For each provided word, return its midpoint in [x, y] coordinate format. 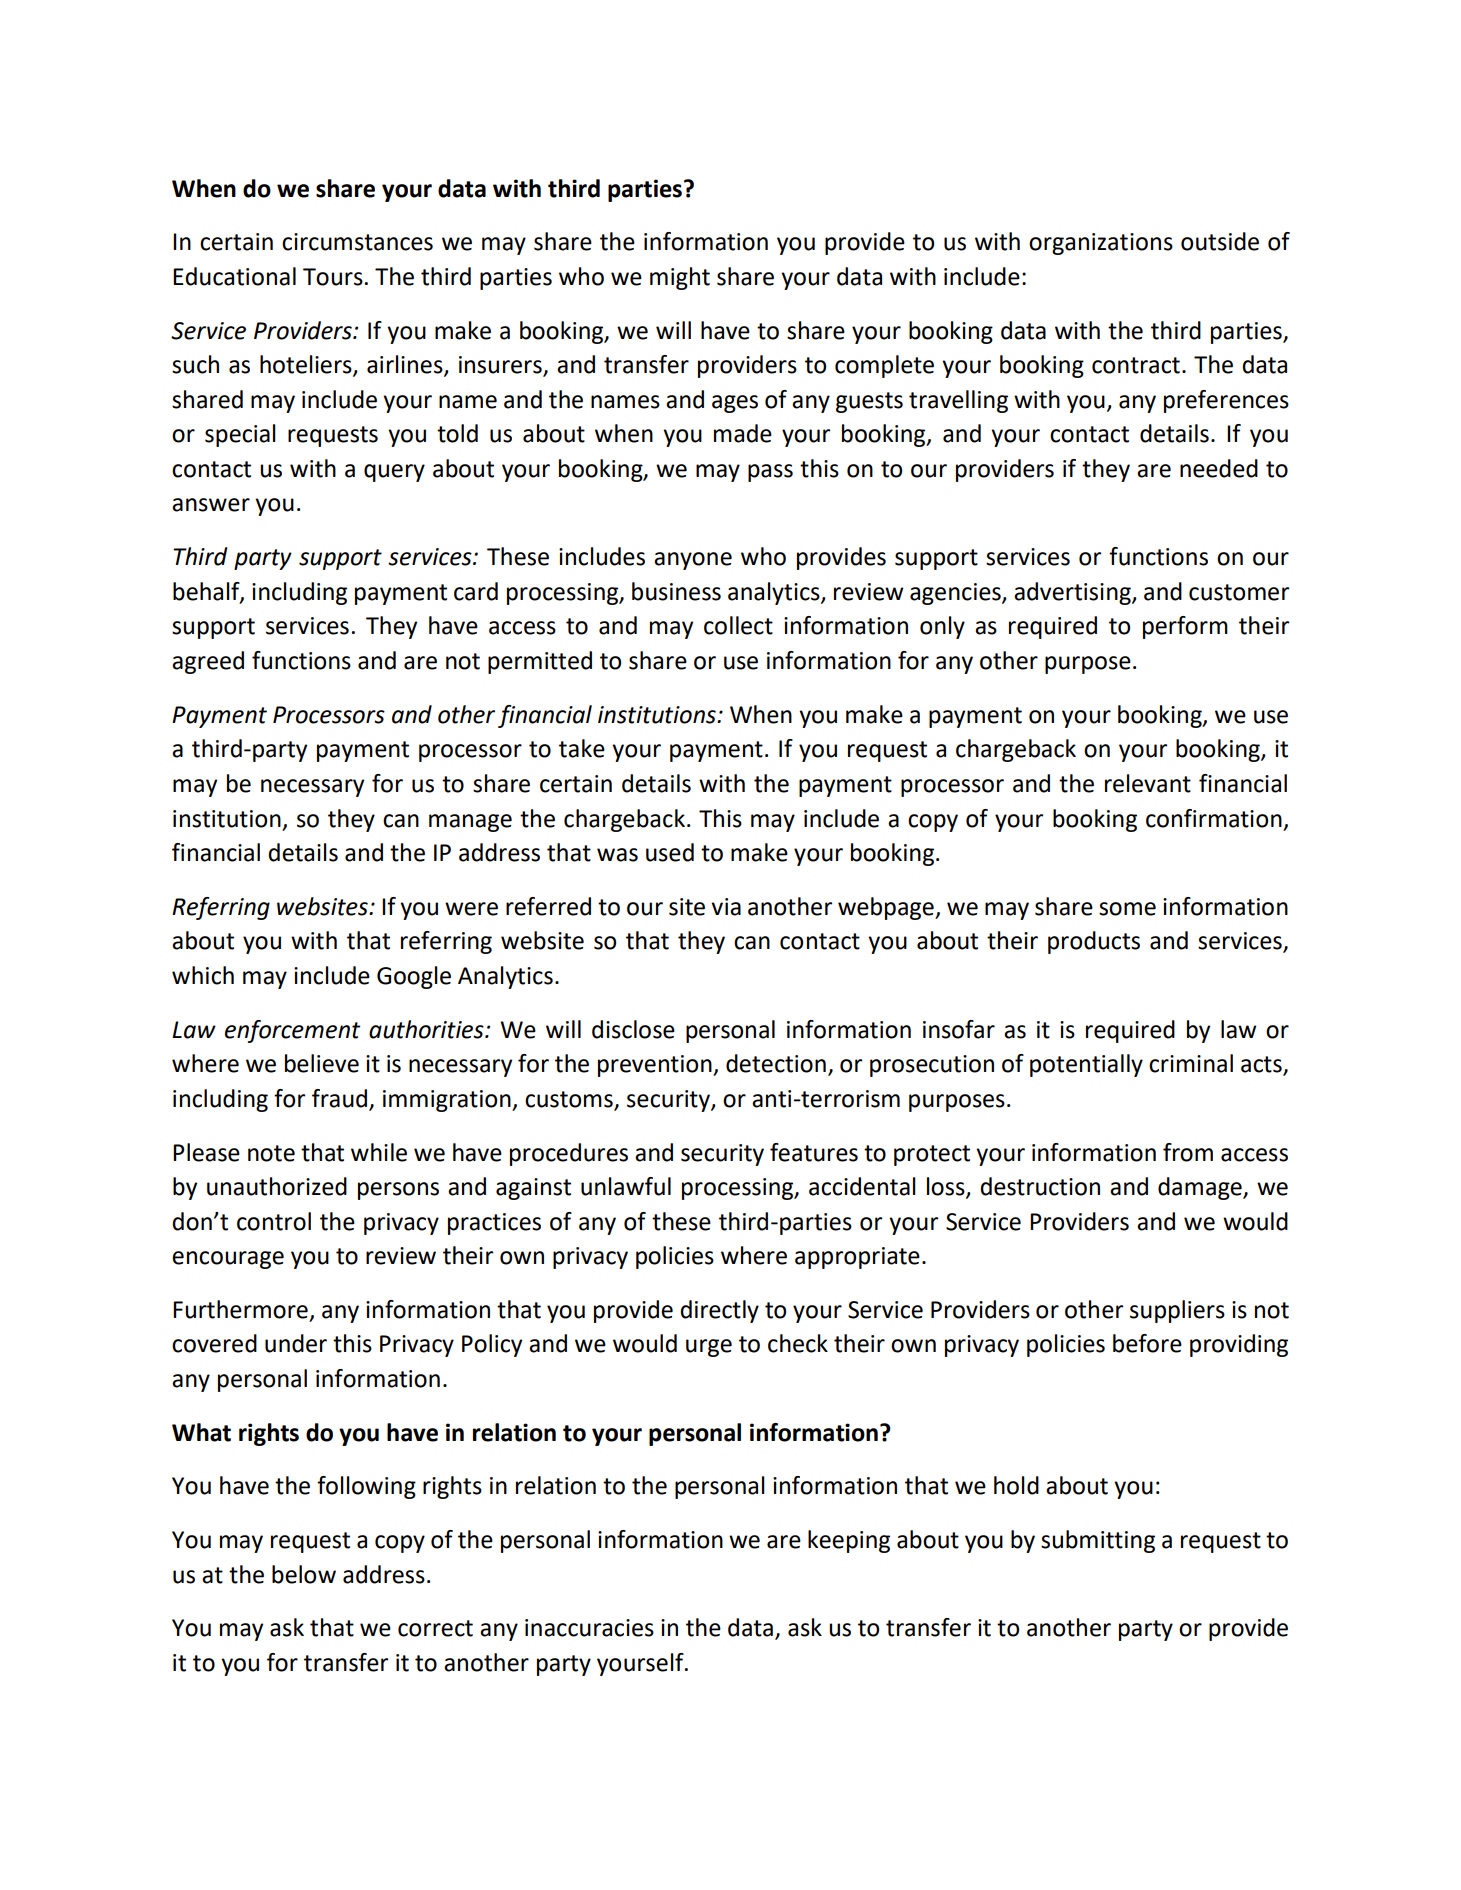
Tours [333, 277]
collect [738, 625]
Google [414, 977]
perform [1185, 627]
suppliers [1177, 1311]
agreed [208, 662]
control [274, 1221]
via [726, 907]
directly [720, 1311]
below [304, 1574]
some [1127, 909]
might [680, 278]
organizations [1101, 244]
